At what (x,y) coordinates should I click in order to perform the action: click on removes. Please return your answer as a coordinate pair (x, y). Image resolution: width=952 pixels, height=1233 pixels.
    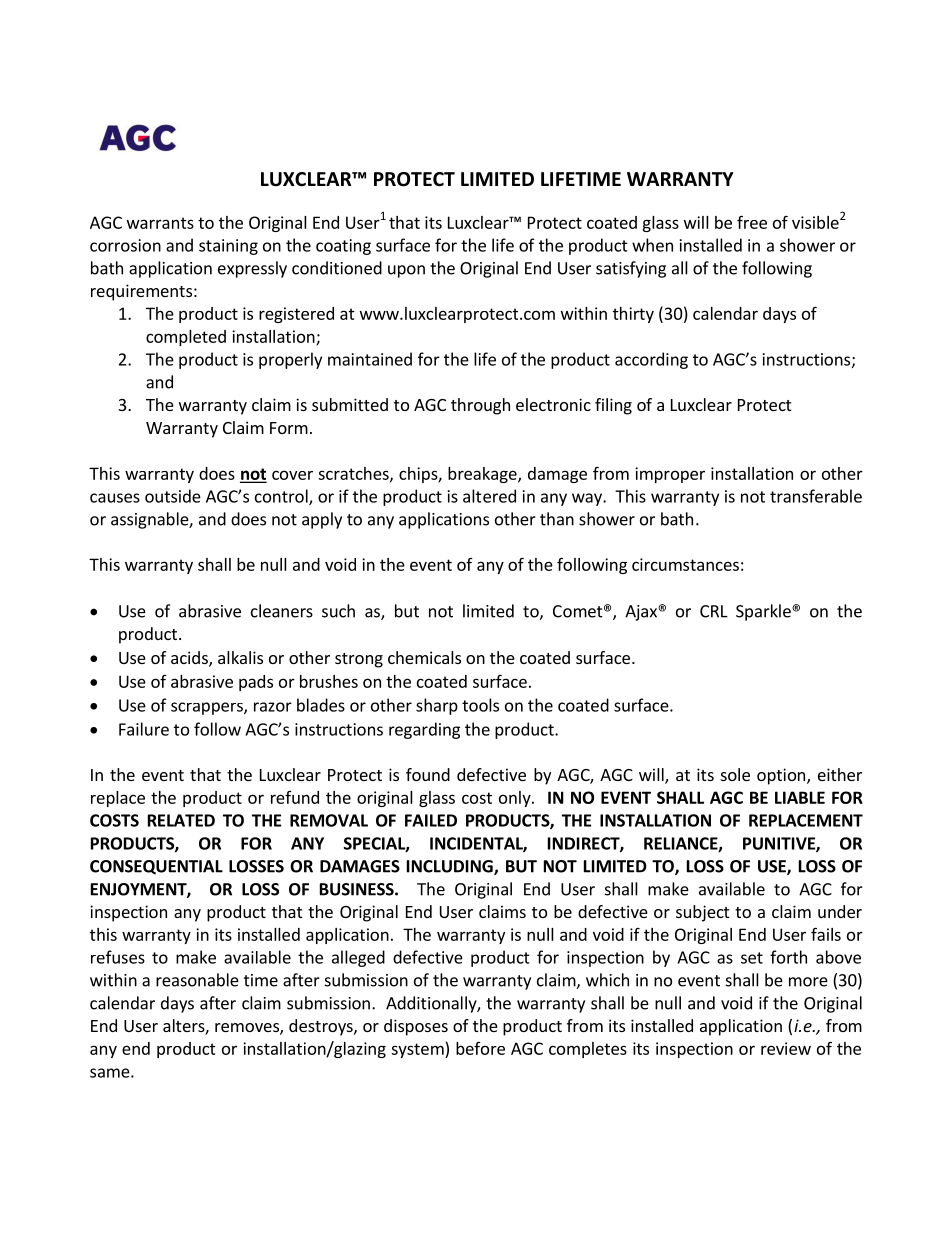
    Looking at the image, I should click on (248, 1029).
